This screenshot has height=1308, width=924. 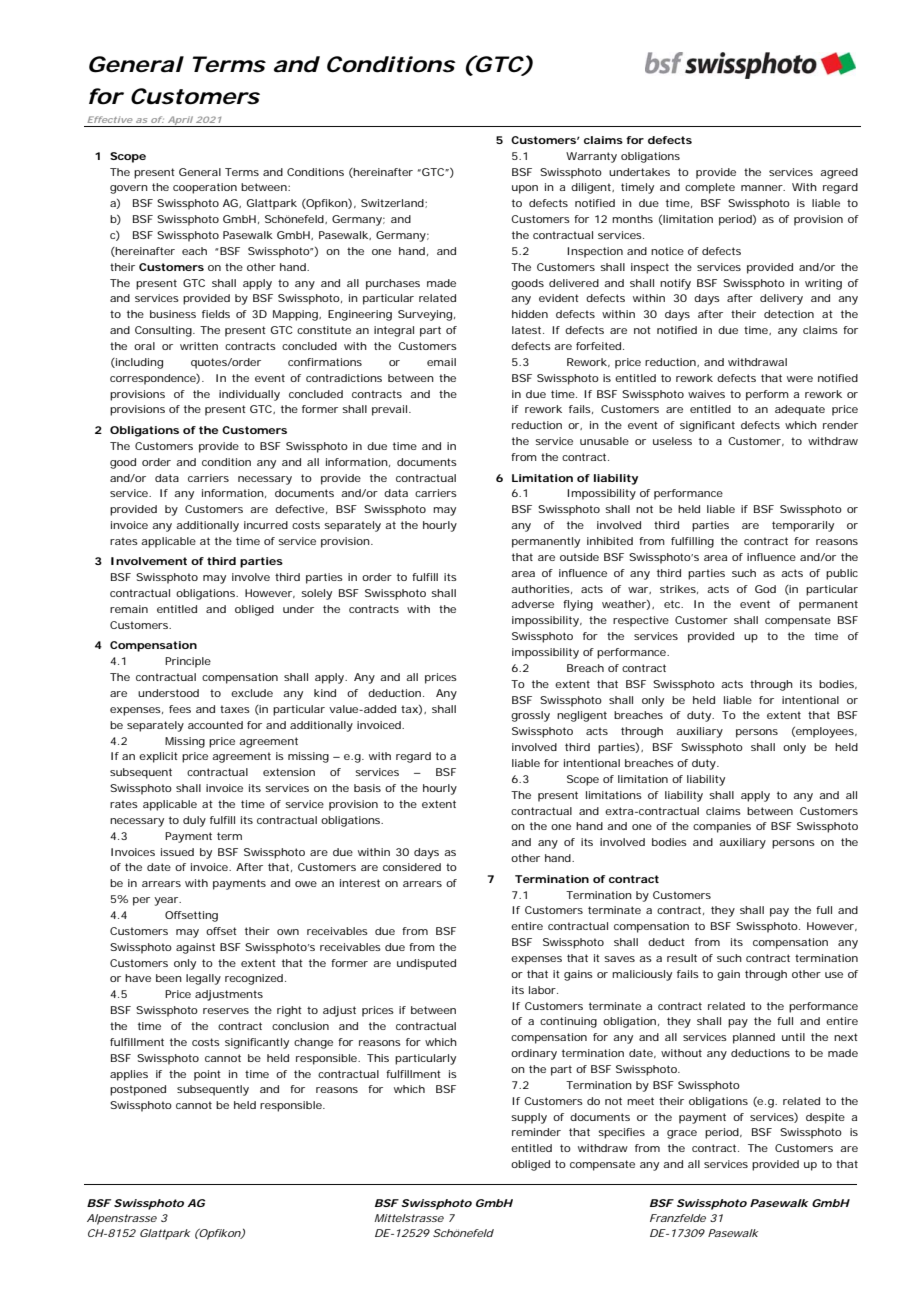 I want to click on April, so click(x=179, y=121).
